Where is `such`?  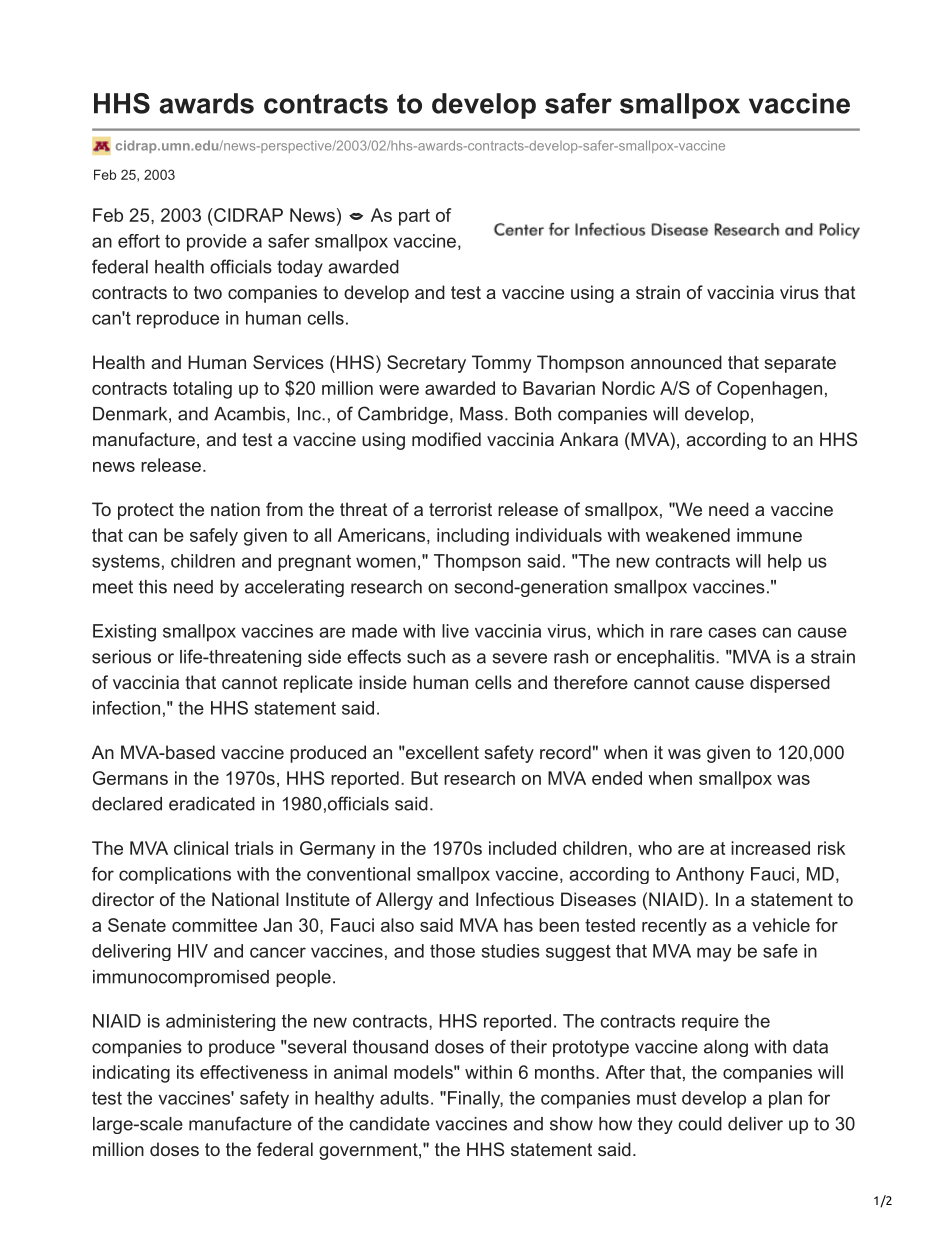 such is located at coordinates (426, 657).
